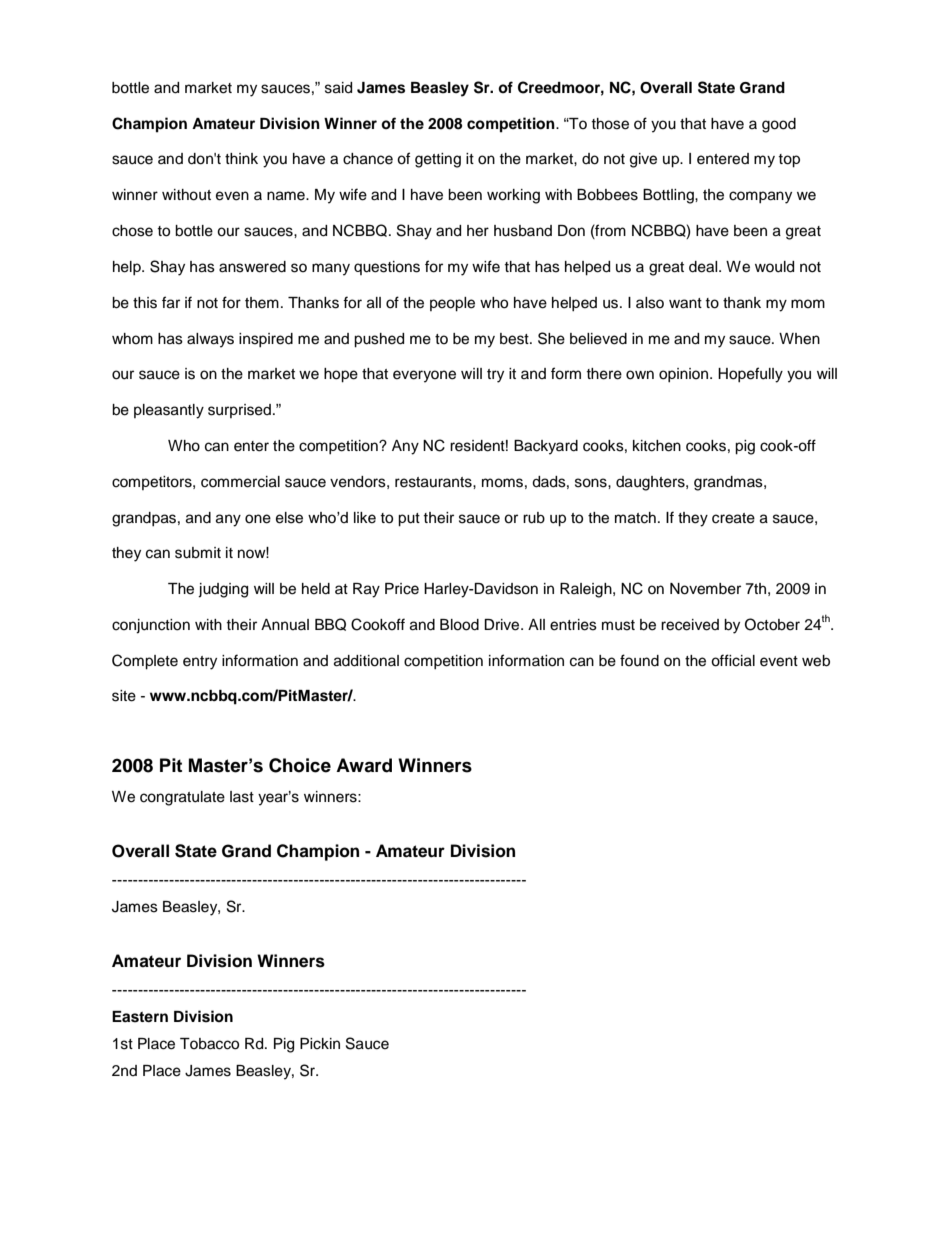 This image has width=952, height=1233. What do you see at coordinates (200, 663) in the image?
I see `entry` at bounding box center [200, 663].
